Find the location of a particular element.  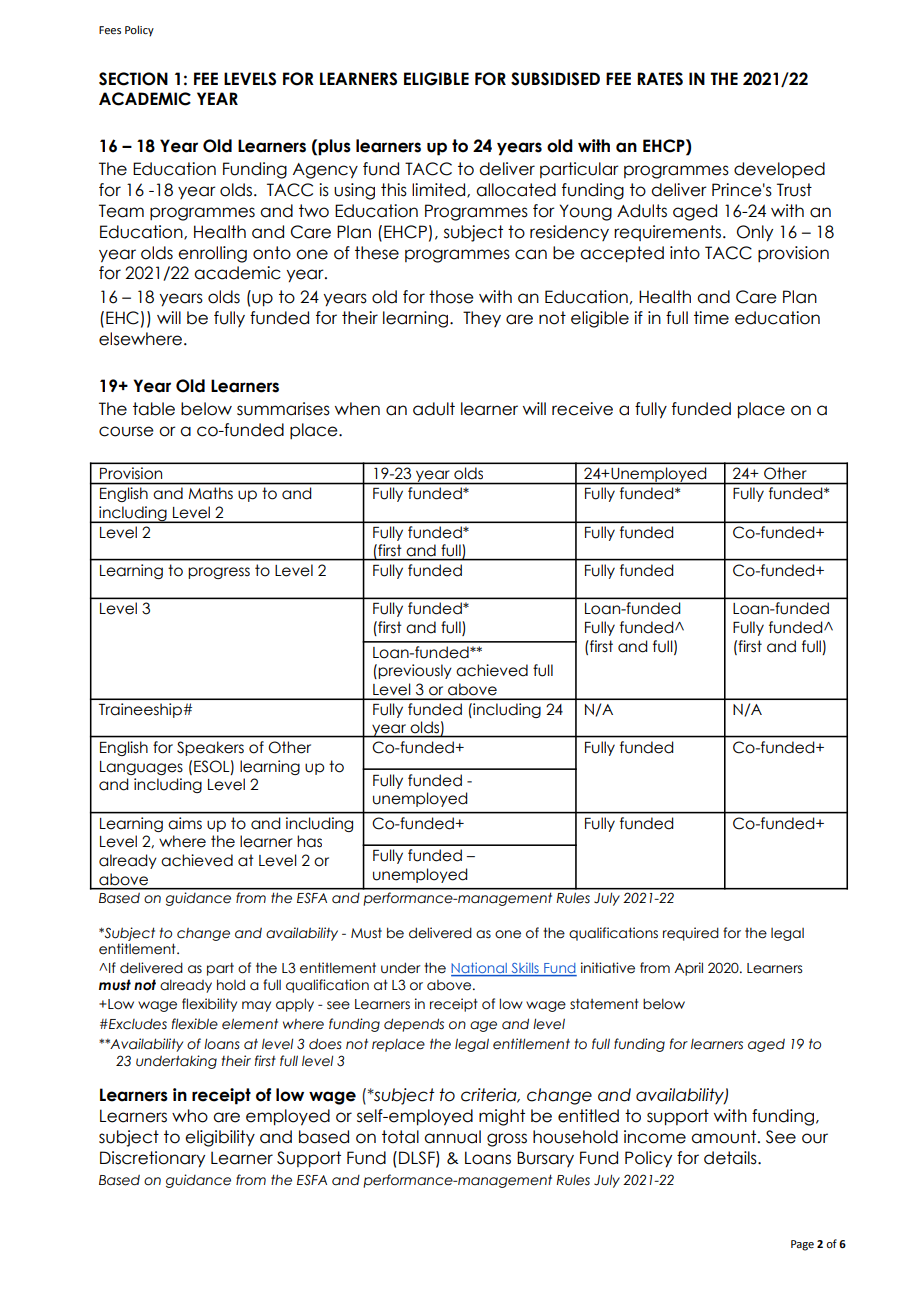

flexibility is located at coordinates (209, 1005).
